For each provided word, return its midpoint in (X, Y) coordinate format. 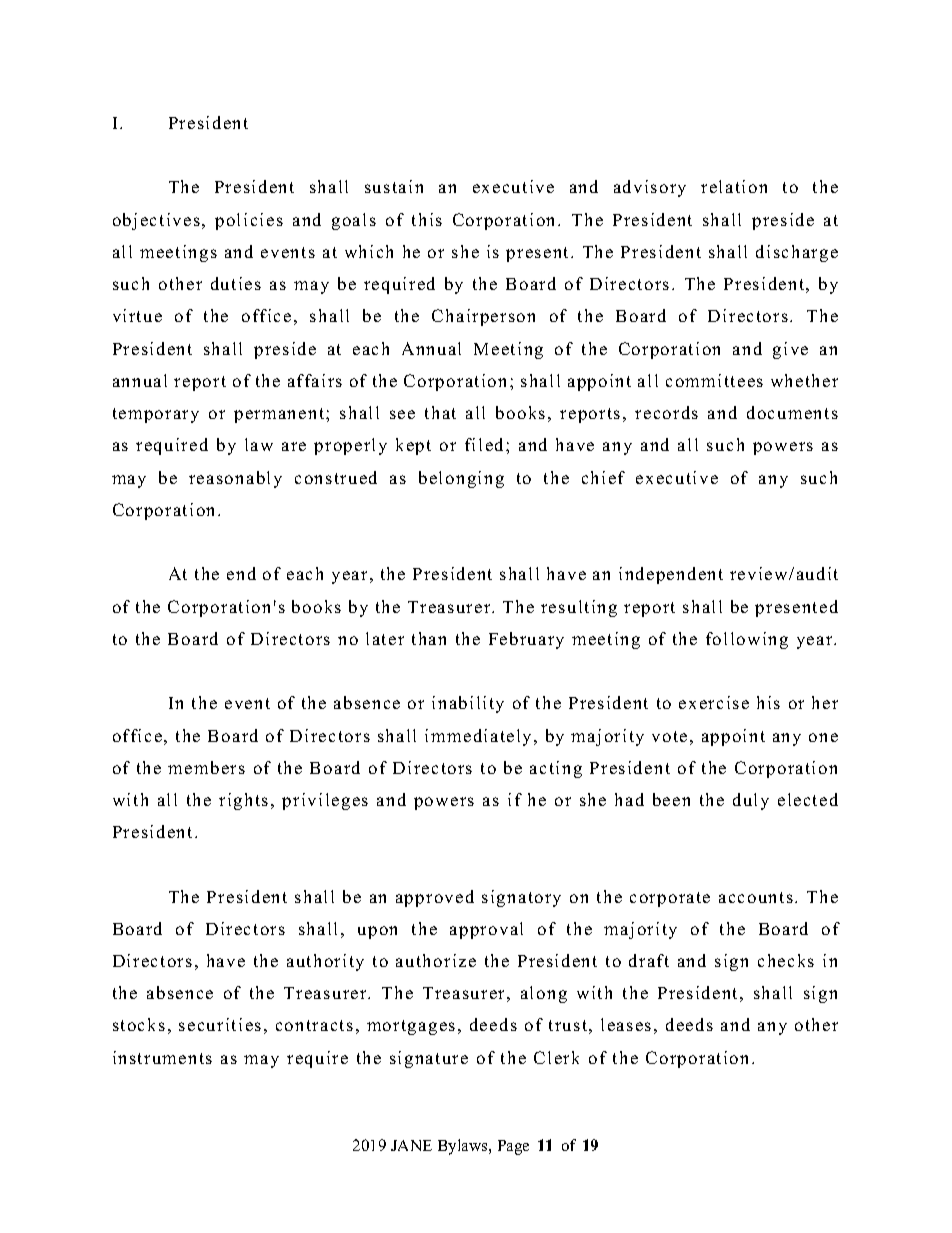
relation (734, 186)
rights (243, 801)
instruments (162, 1057)
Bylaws (464, 1147)
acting (556, 769)
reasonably (235, 479)
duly (751, 801)
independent (671, 575)
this (427, 219)
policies (249, 221)
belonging (461, 479)
